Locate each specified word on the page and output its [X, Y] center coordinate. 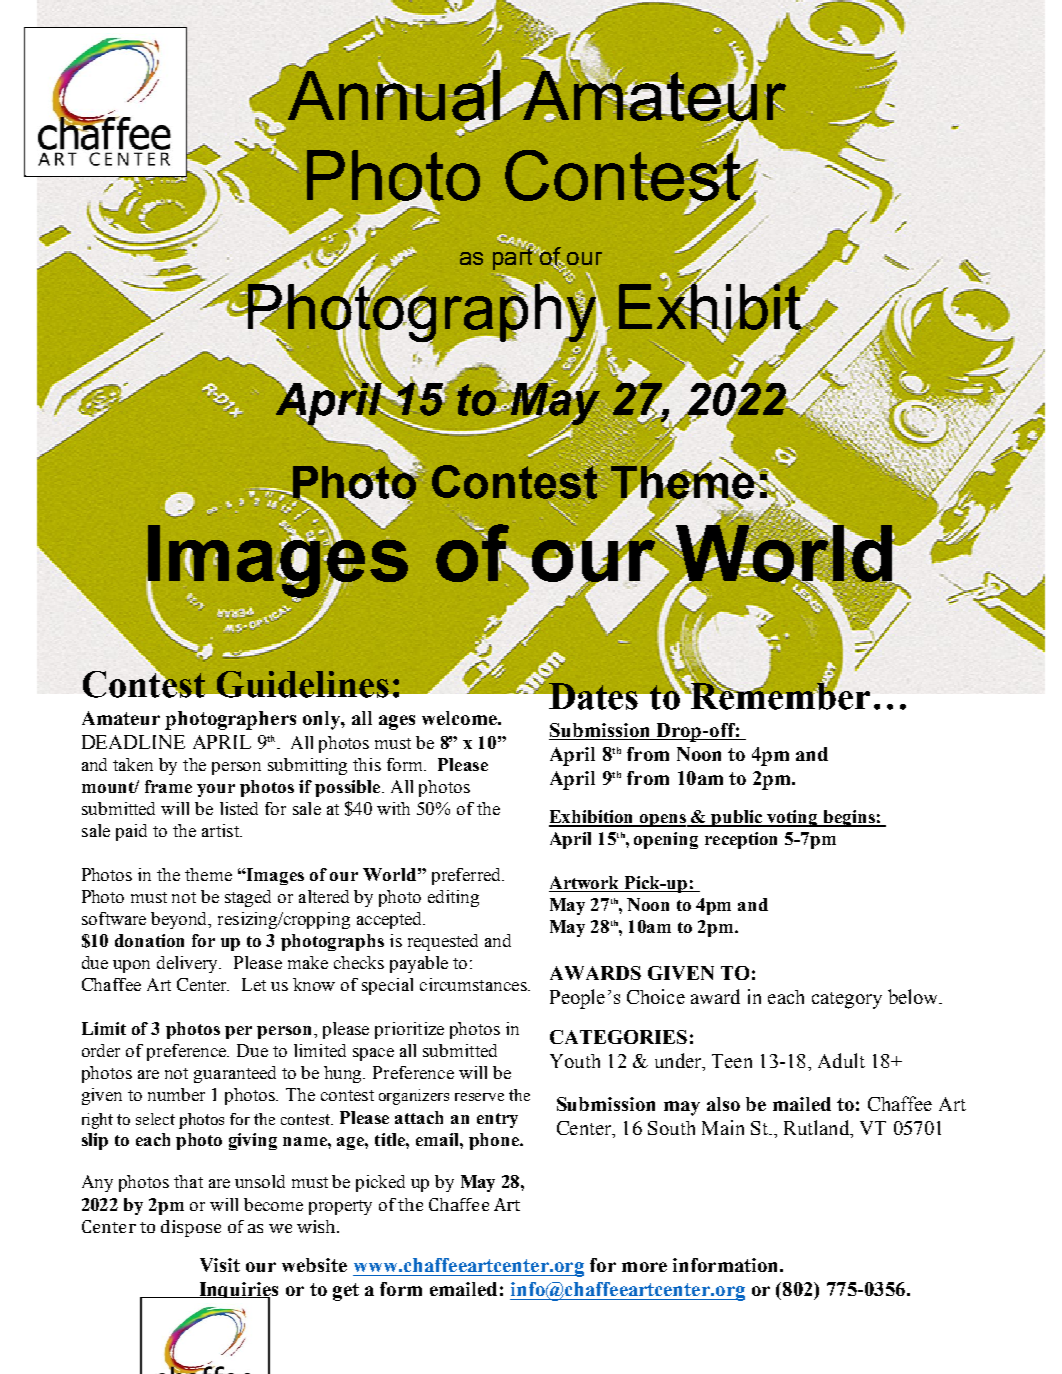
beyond [180, 920]
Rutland [818, 1129]
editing [453, 898]
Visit [220, 1265]
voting [793, 818]
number [176, 1094]
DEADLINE [133, 742]
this [367, 764]
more [644, 1267]
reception [741, 840]
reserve [479, 1097]
